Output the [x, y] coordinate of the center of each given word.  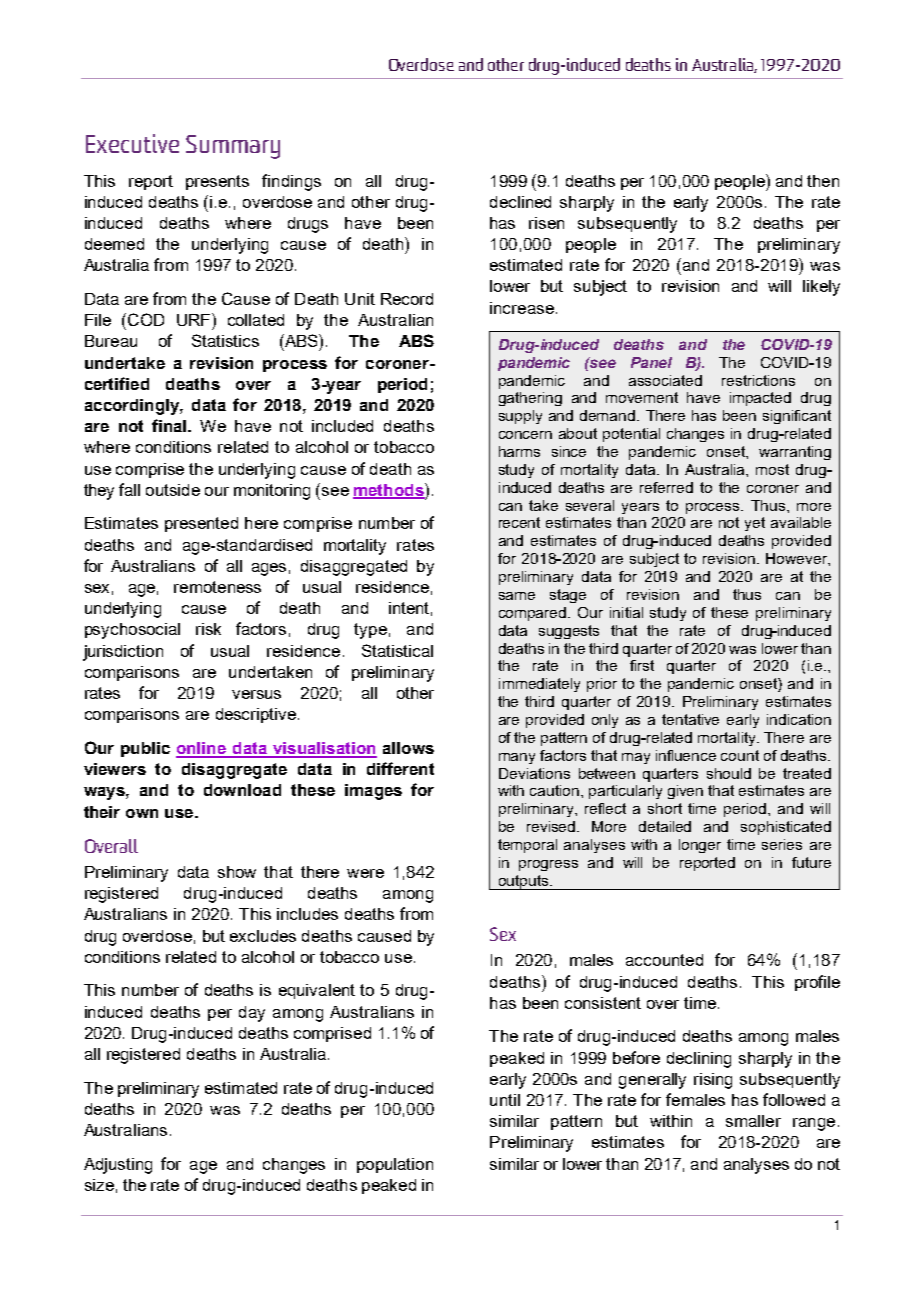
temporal [527, 846]
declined [520, 202]
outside [173, 490]
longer [700, 846]
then [823, 181]
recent [519, 522]
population [395, 1165]
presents [217, 182]
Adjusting [118, 1166]
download [242, 790]
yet [755, 524]
